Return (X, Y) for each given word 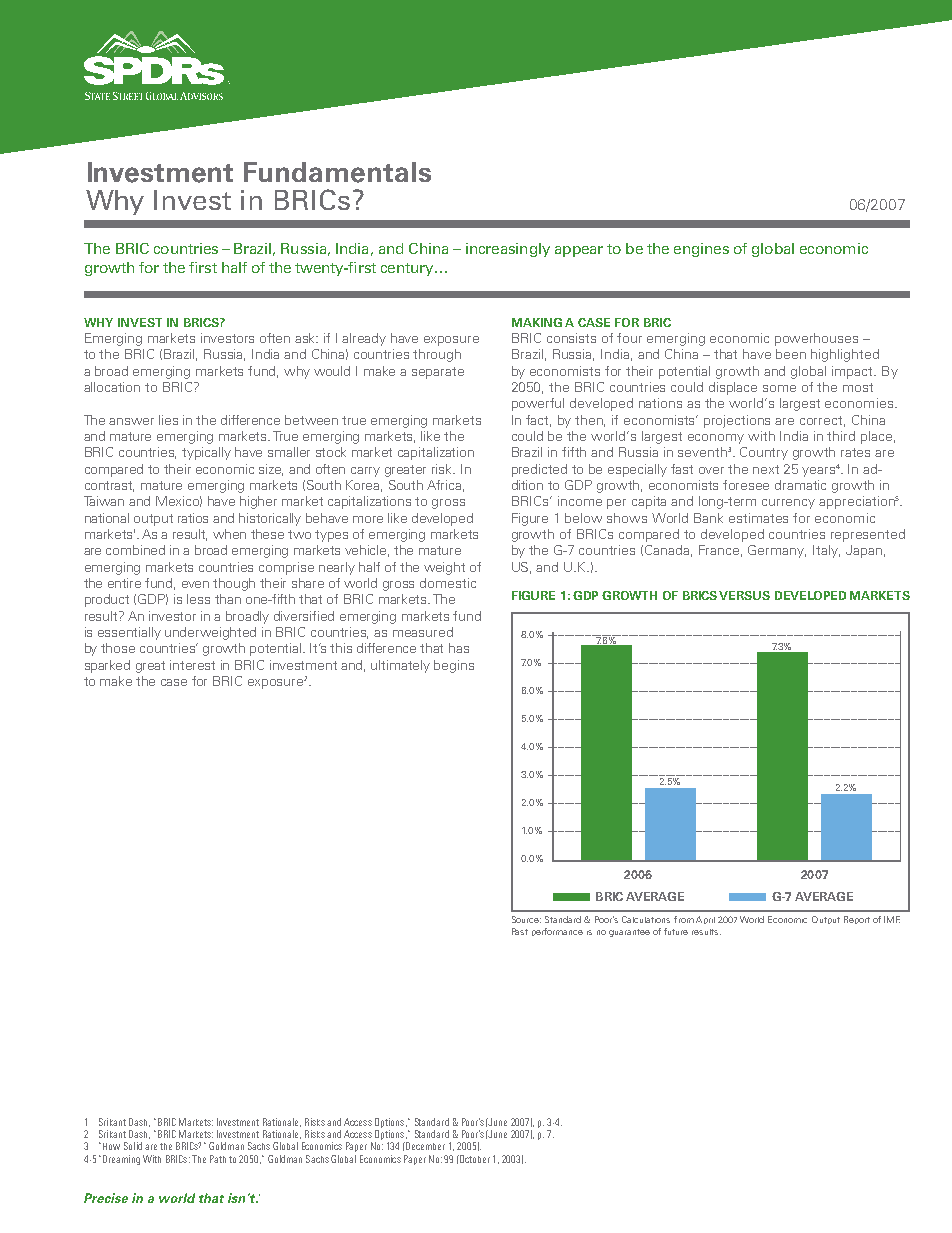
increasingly (508, 250)
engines (701, 250)
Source (526, 919)
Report (857, 920)
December (424, 1146)
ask (306, 338)
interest (192, 665)
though (234, 584)
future (676, 931)
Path (218, 1159)
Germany (777, 551)
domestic (448, 583)
